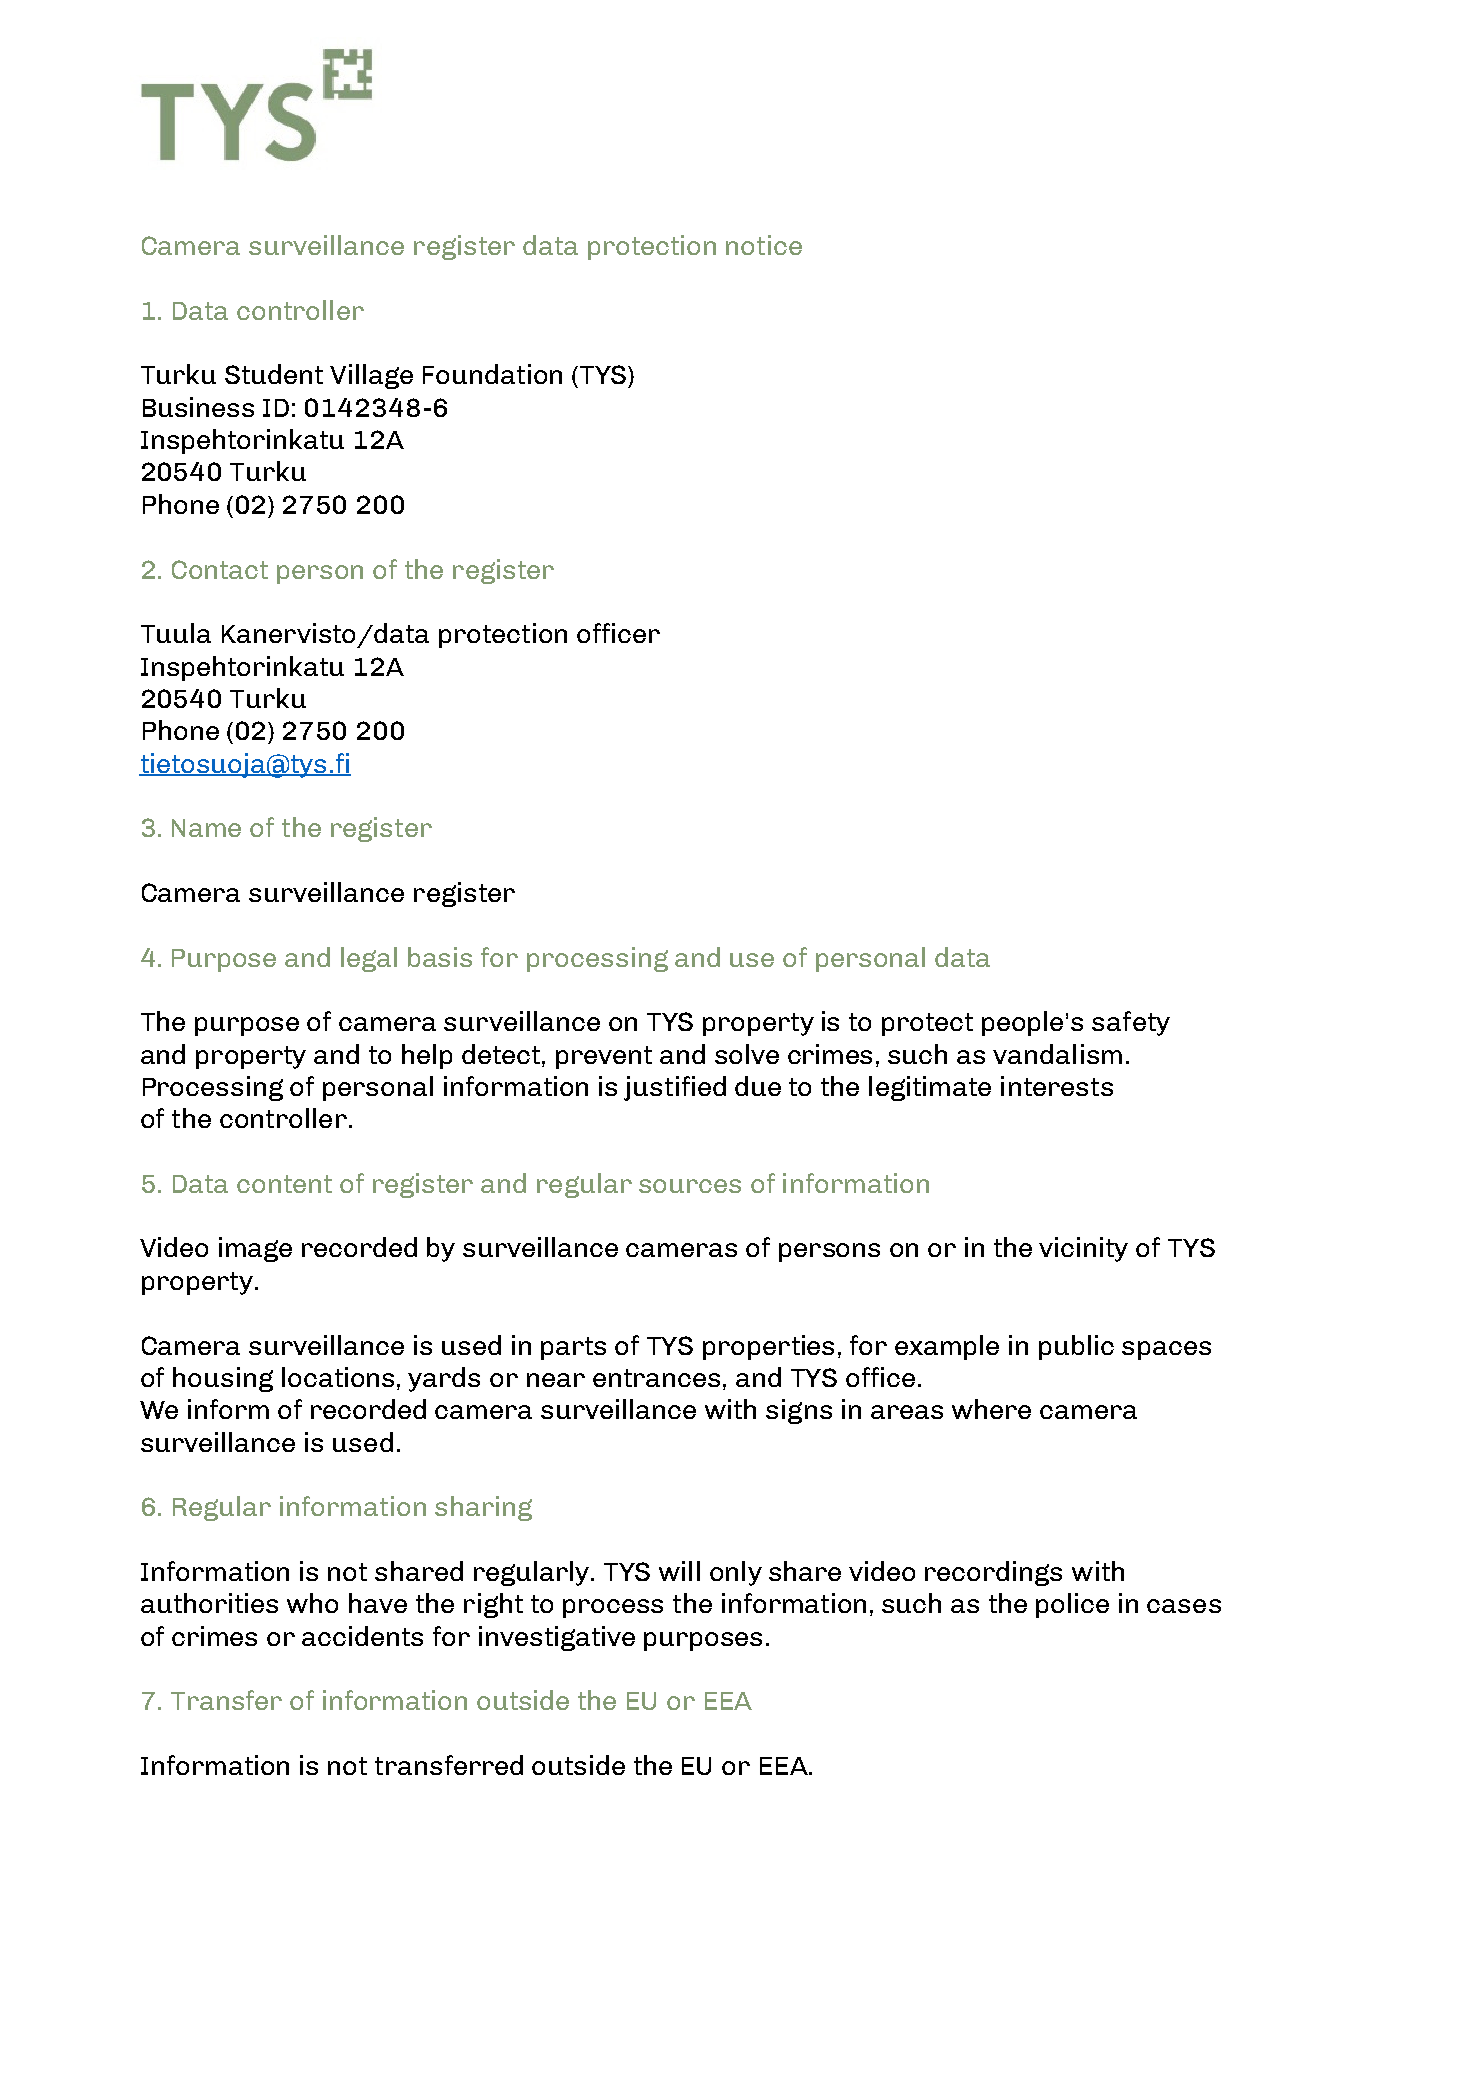  I want to click on legal, so click(369, 959).
